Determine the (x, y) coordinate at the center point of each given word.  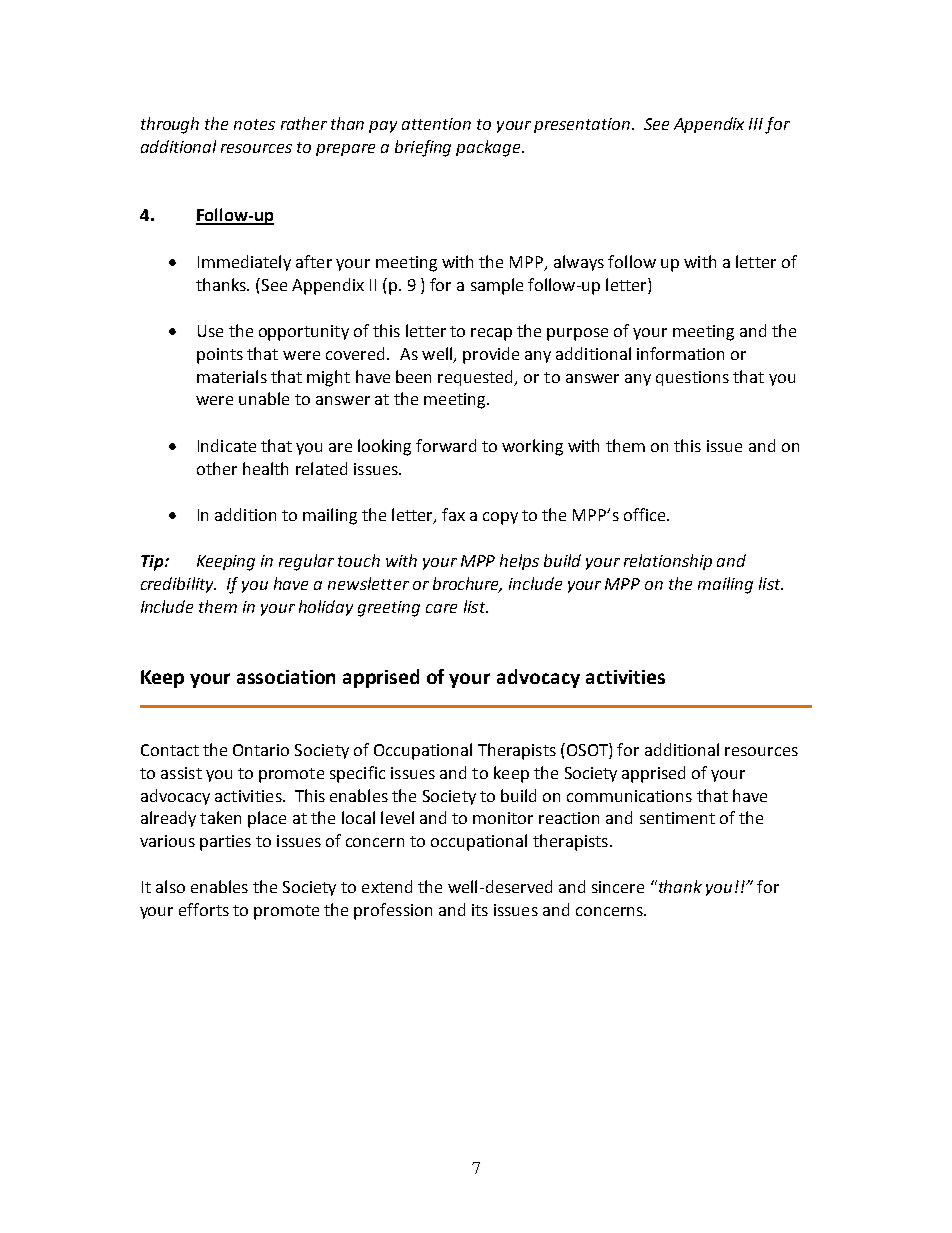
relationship (668, 562)
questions (692, 378)
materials (232, 376)
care (441, 608)
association (286, 677)
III (756, 124)
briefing (423, 148)
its (480, 910)
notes (254, 124)
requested (477, 378)
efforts (204, 909)
